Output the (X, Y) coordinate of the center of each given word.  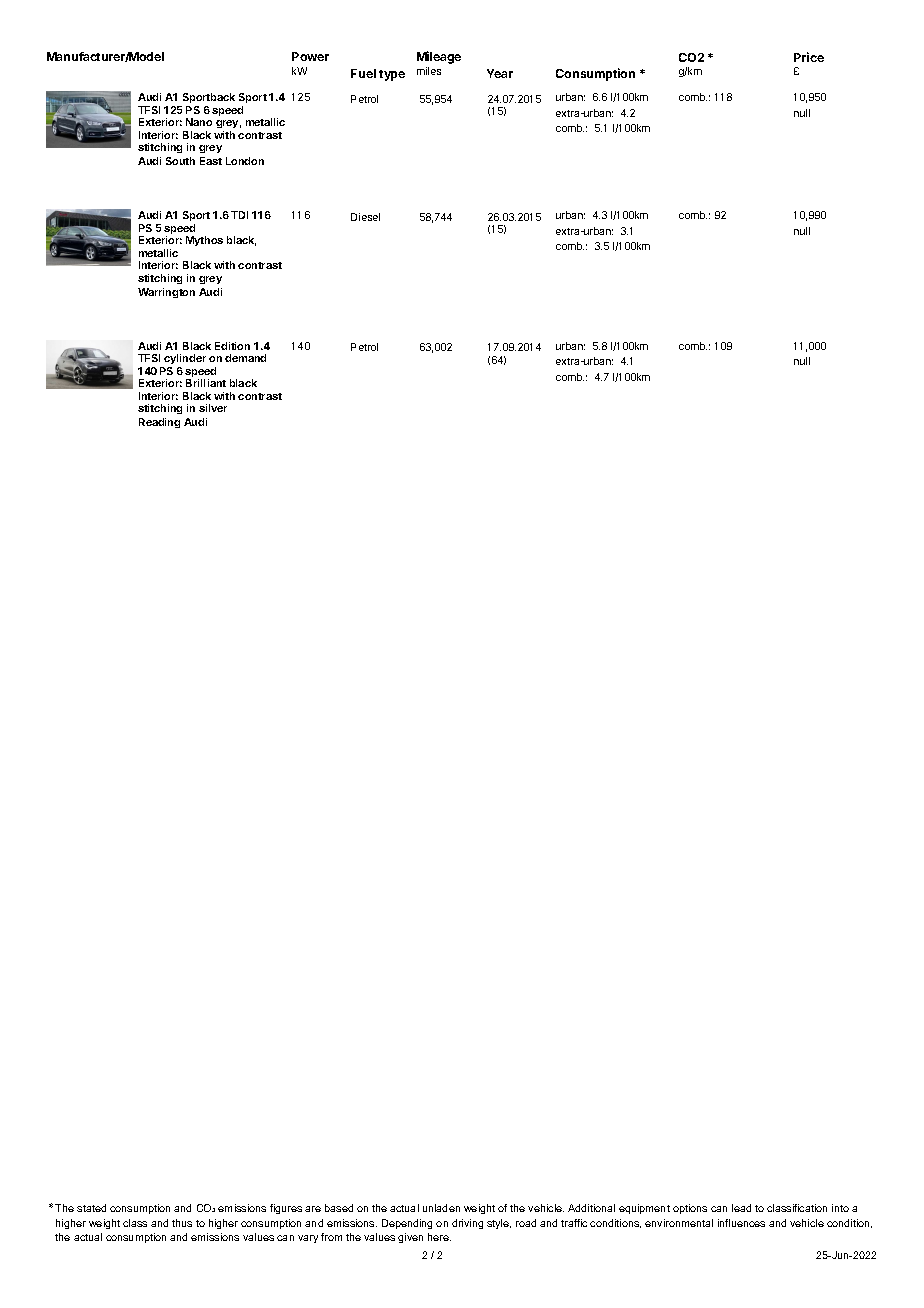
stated (91, 1208)
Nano (199, 122)
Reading (159, 423)
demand (245, 358)
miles (429, 71)
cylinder (184, 361)
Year (500, 73)
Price (809, 57)
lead (741, 1208)
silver (213, 408)
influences (741, 1223)
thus (182, 1223)
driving (467, 1224)
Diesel (365, 217)
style (499, 1224)
